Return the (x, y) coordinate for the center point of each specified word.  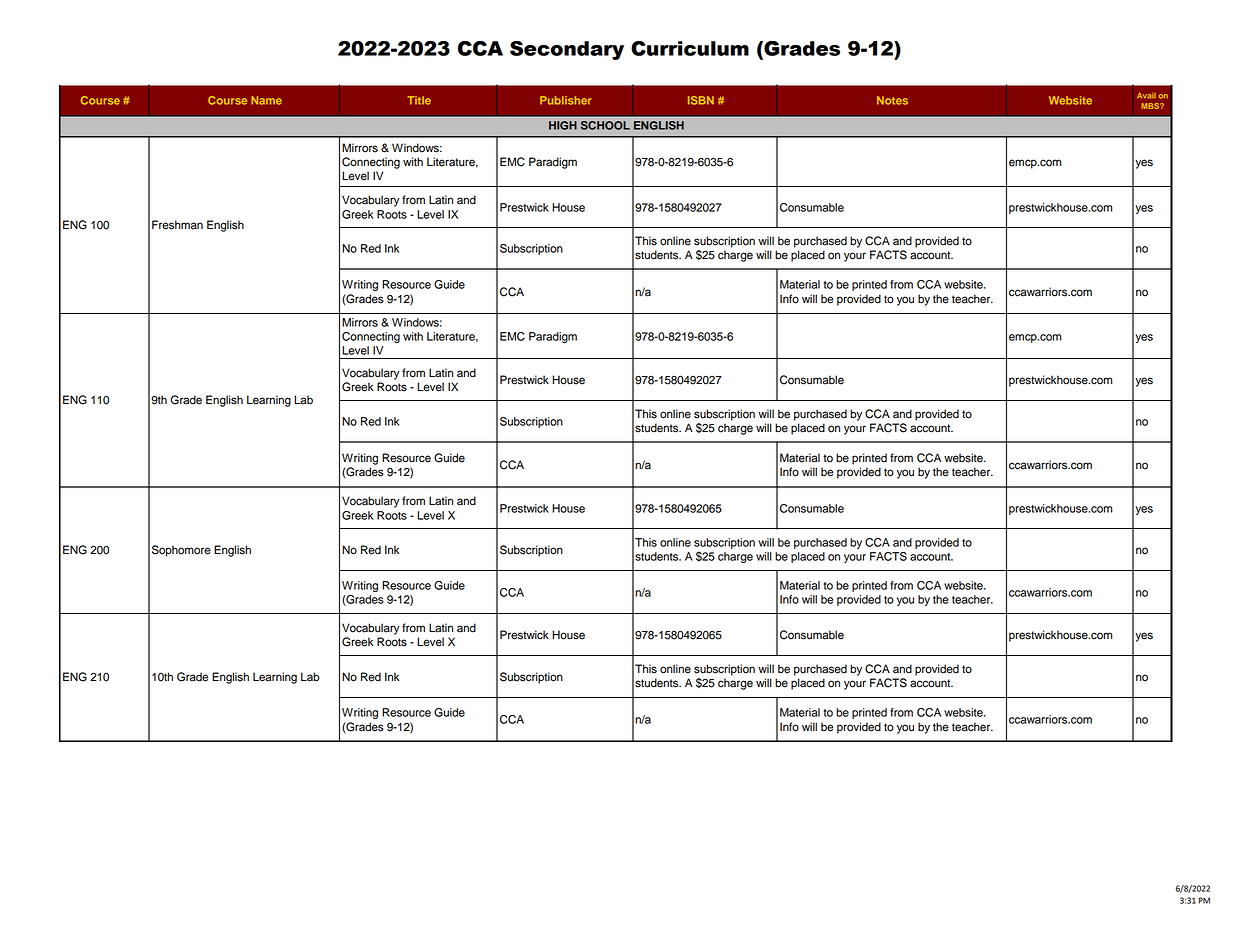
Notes (892, 100)
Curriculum (690, 48)
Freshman (177, 225)
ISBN (701, 100)
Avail (1146, 96)
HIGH (563, 125)
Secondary (567, 50)
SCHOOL (605, 125)
